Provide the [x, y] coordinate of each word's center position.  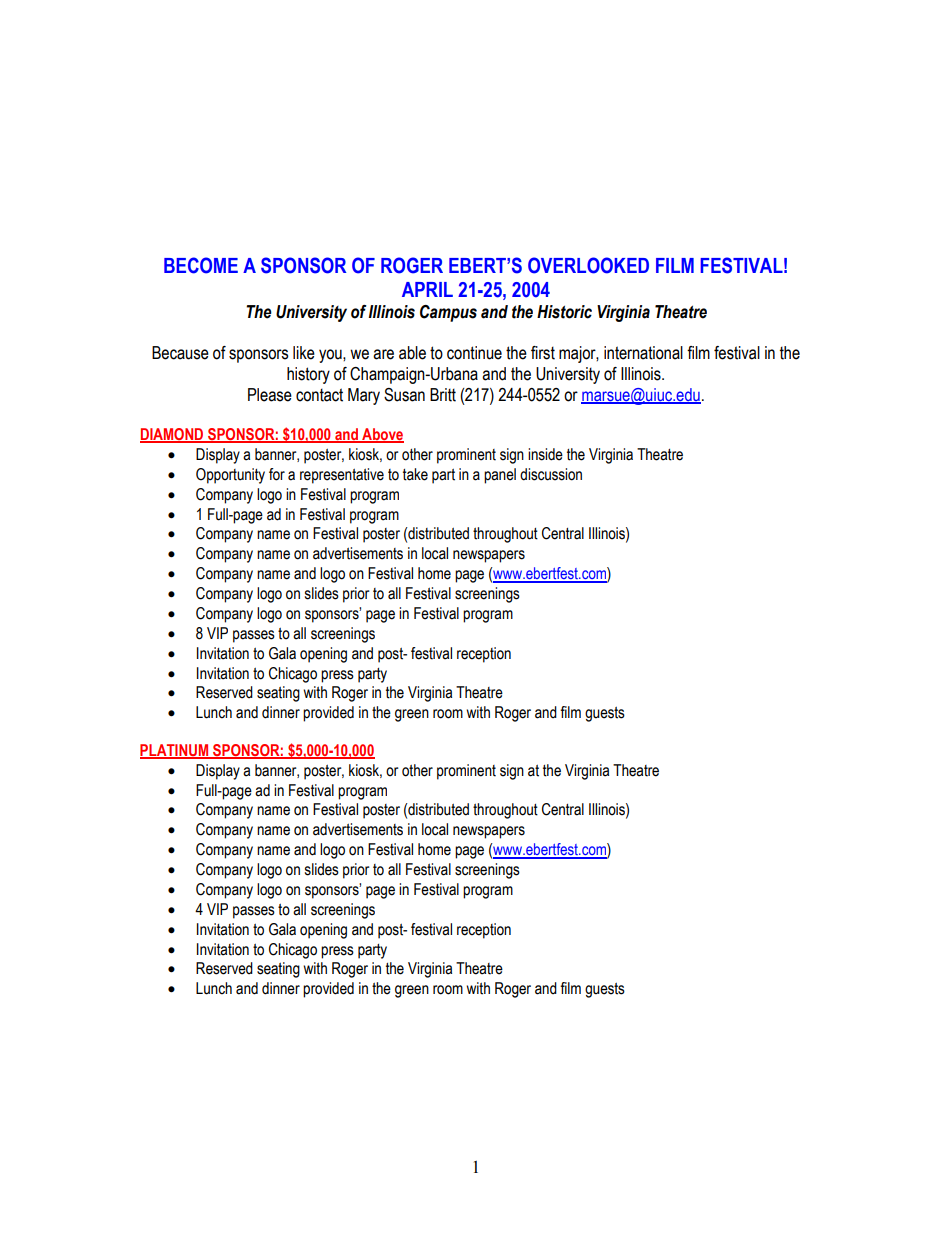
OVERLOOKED [588, 265]
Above [382, 435]
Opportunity [230, 476]
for [277, 474]
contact [319, 395]
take [415, 474]
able [412, 353]
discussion [551, 474]
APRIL [427, 289]
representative [342, 476]
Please [270, 395]
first [543, 353]
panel [500, 476]
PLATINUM [175, 751]
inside [545, 454]
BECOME [201, 265]
